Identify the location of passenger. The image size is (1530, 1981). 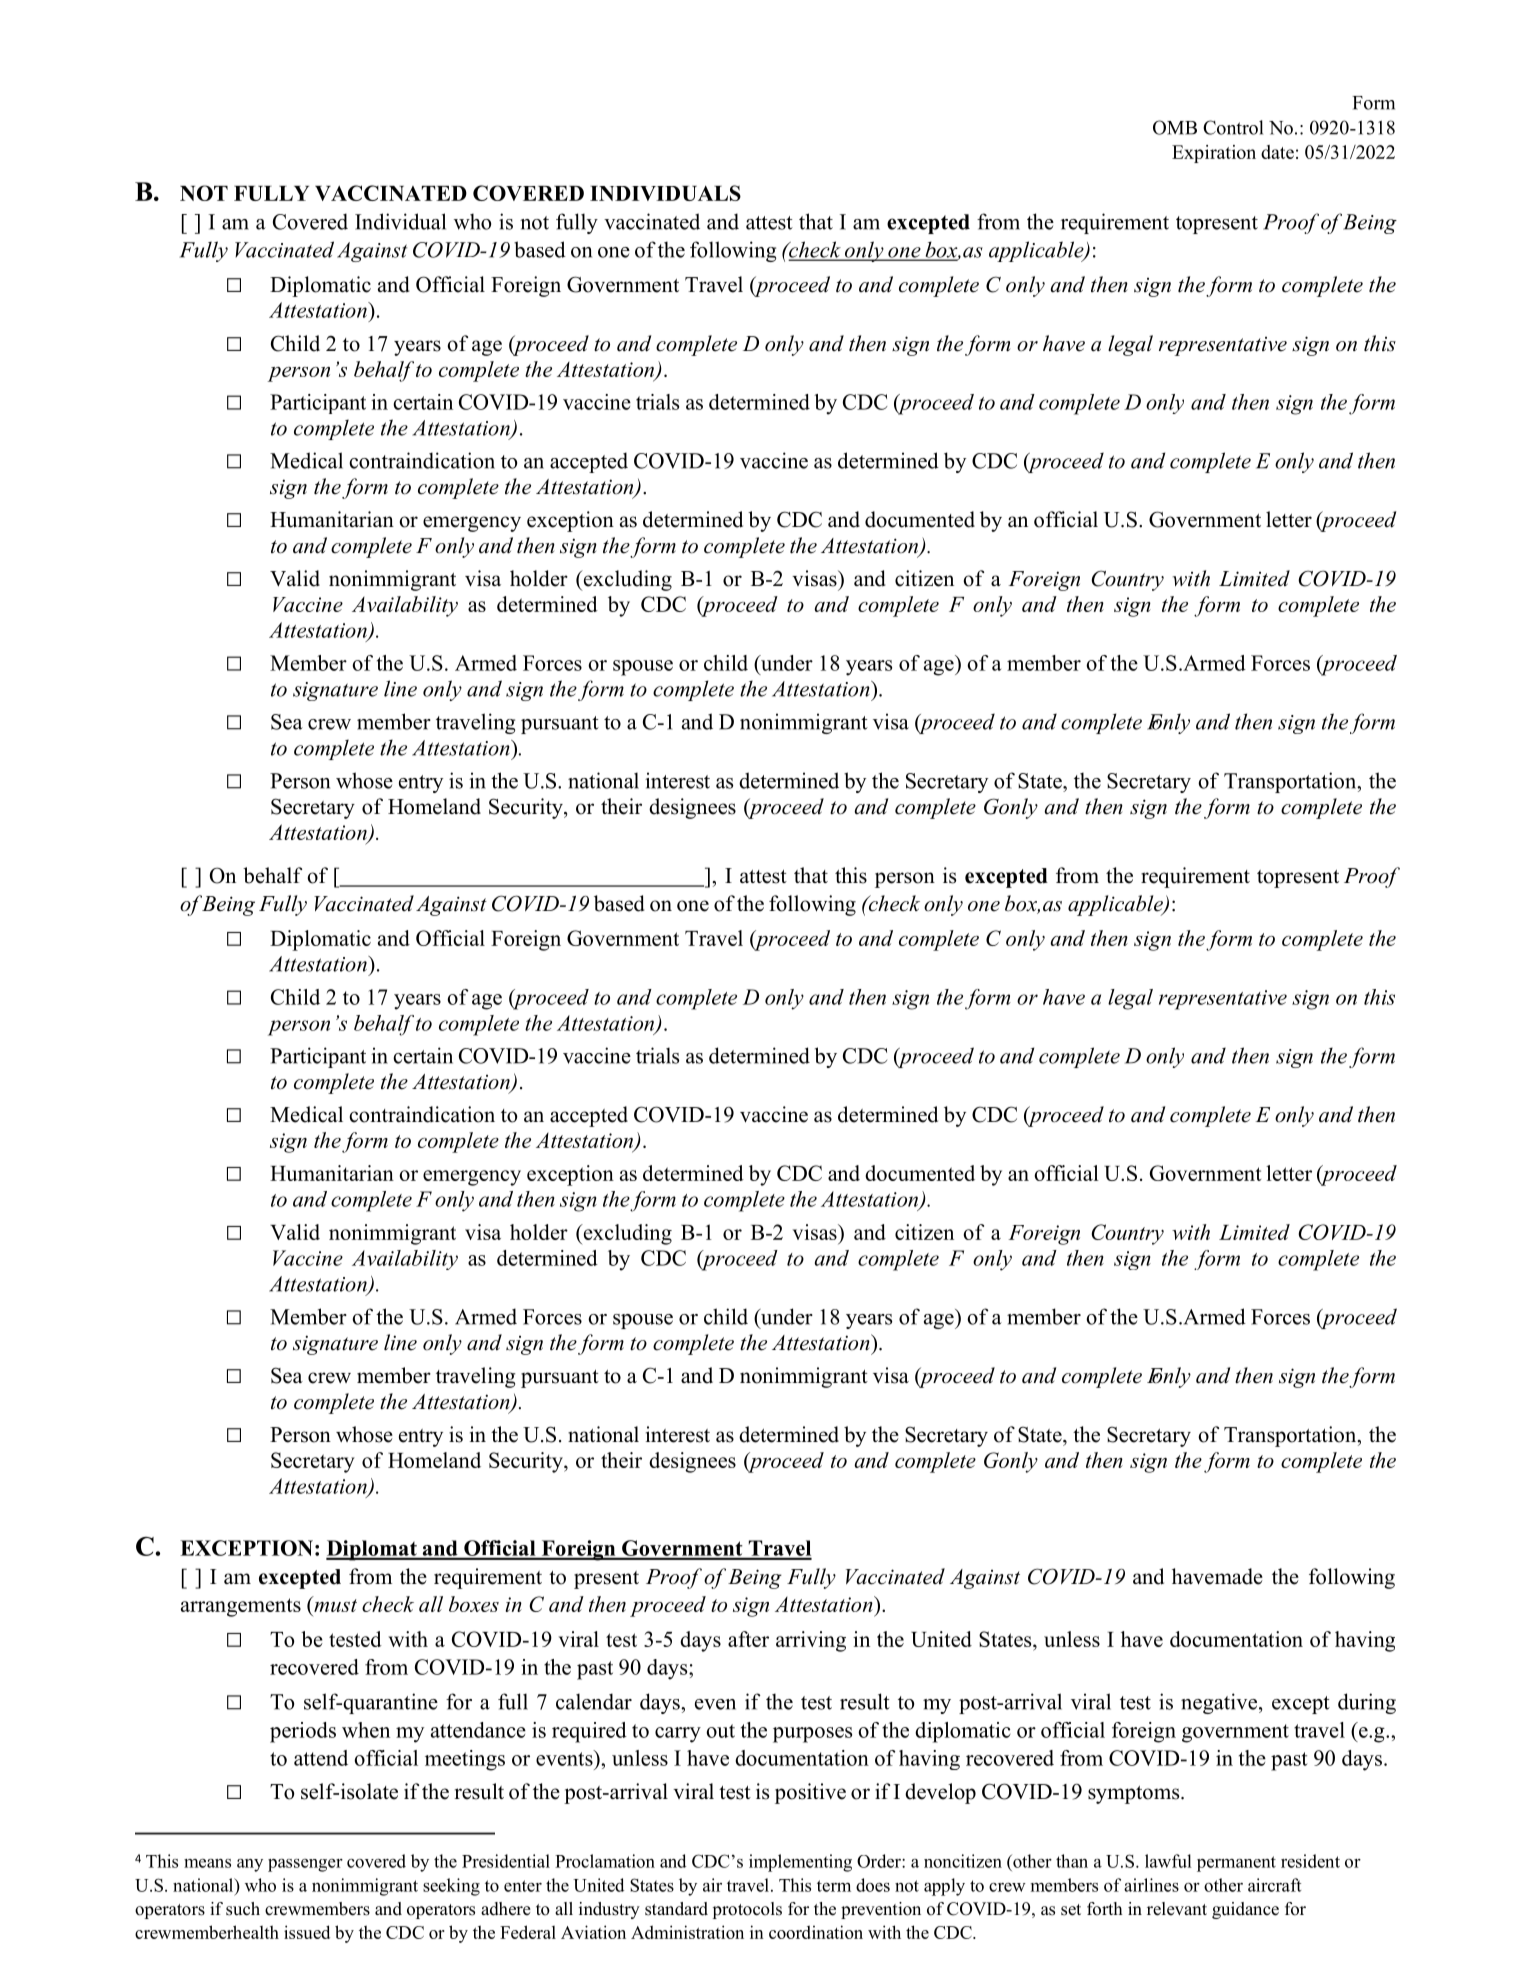
(305, 1865).
